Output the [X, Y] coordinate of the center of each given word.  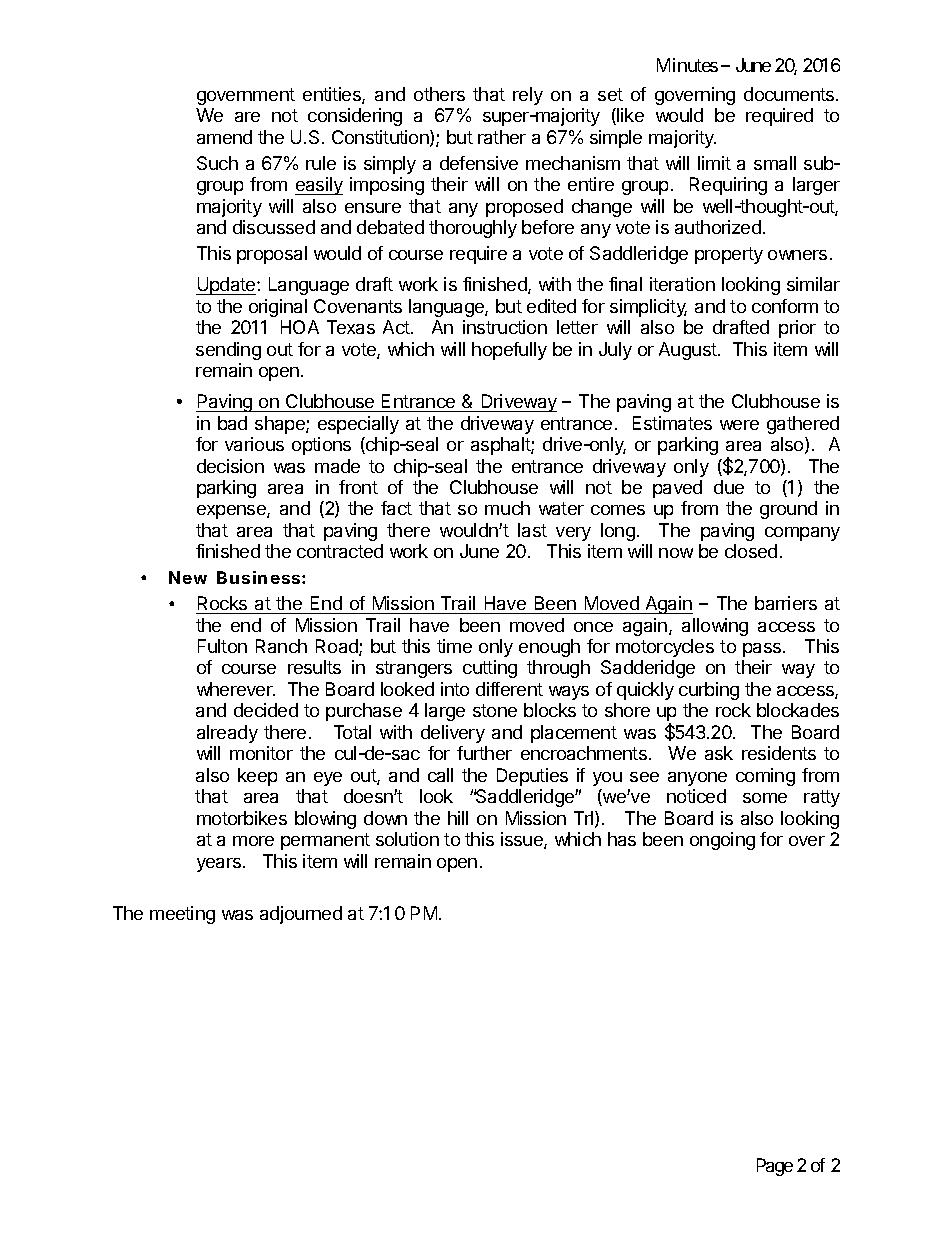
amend [224, 137]
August [689, 351]
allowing [715, 627]
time [454, 646]
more [253, 841]
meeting [182, 915]
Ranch [281, 646]
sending [228, 351]
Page [775, 1167]
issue [523, 840]
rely [528, 96]
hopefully [509, 351]
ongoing [722, 841]
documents [790, 94]
